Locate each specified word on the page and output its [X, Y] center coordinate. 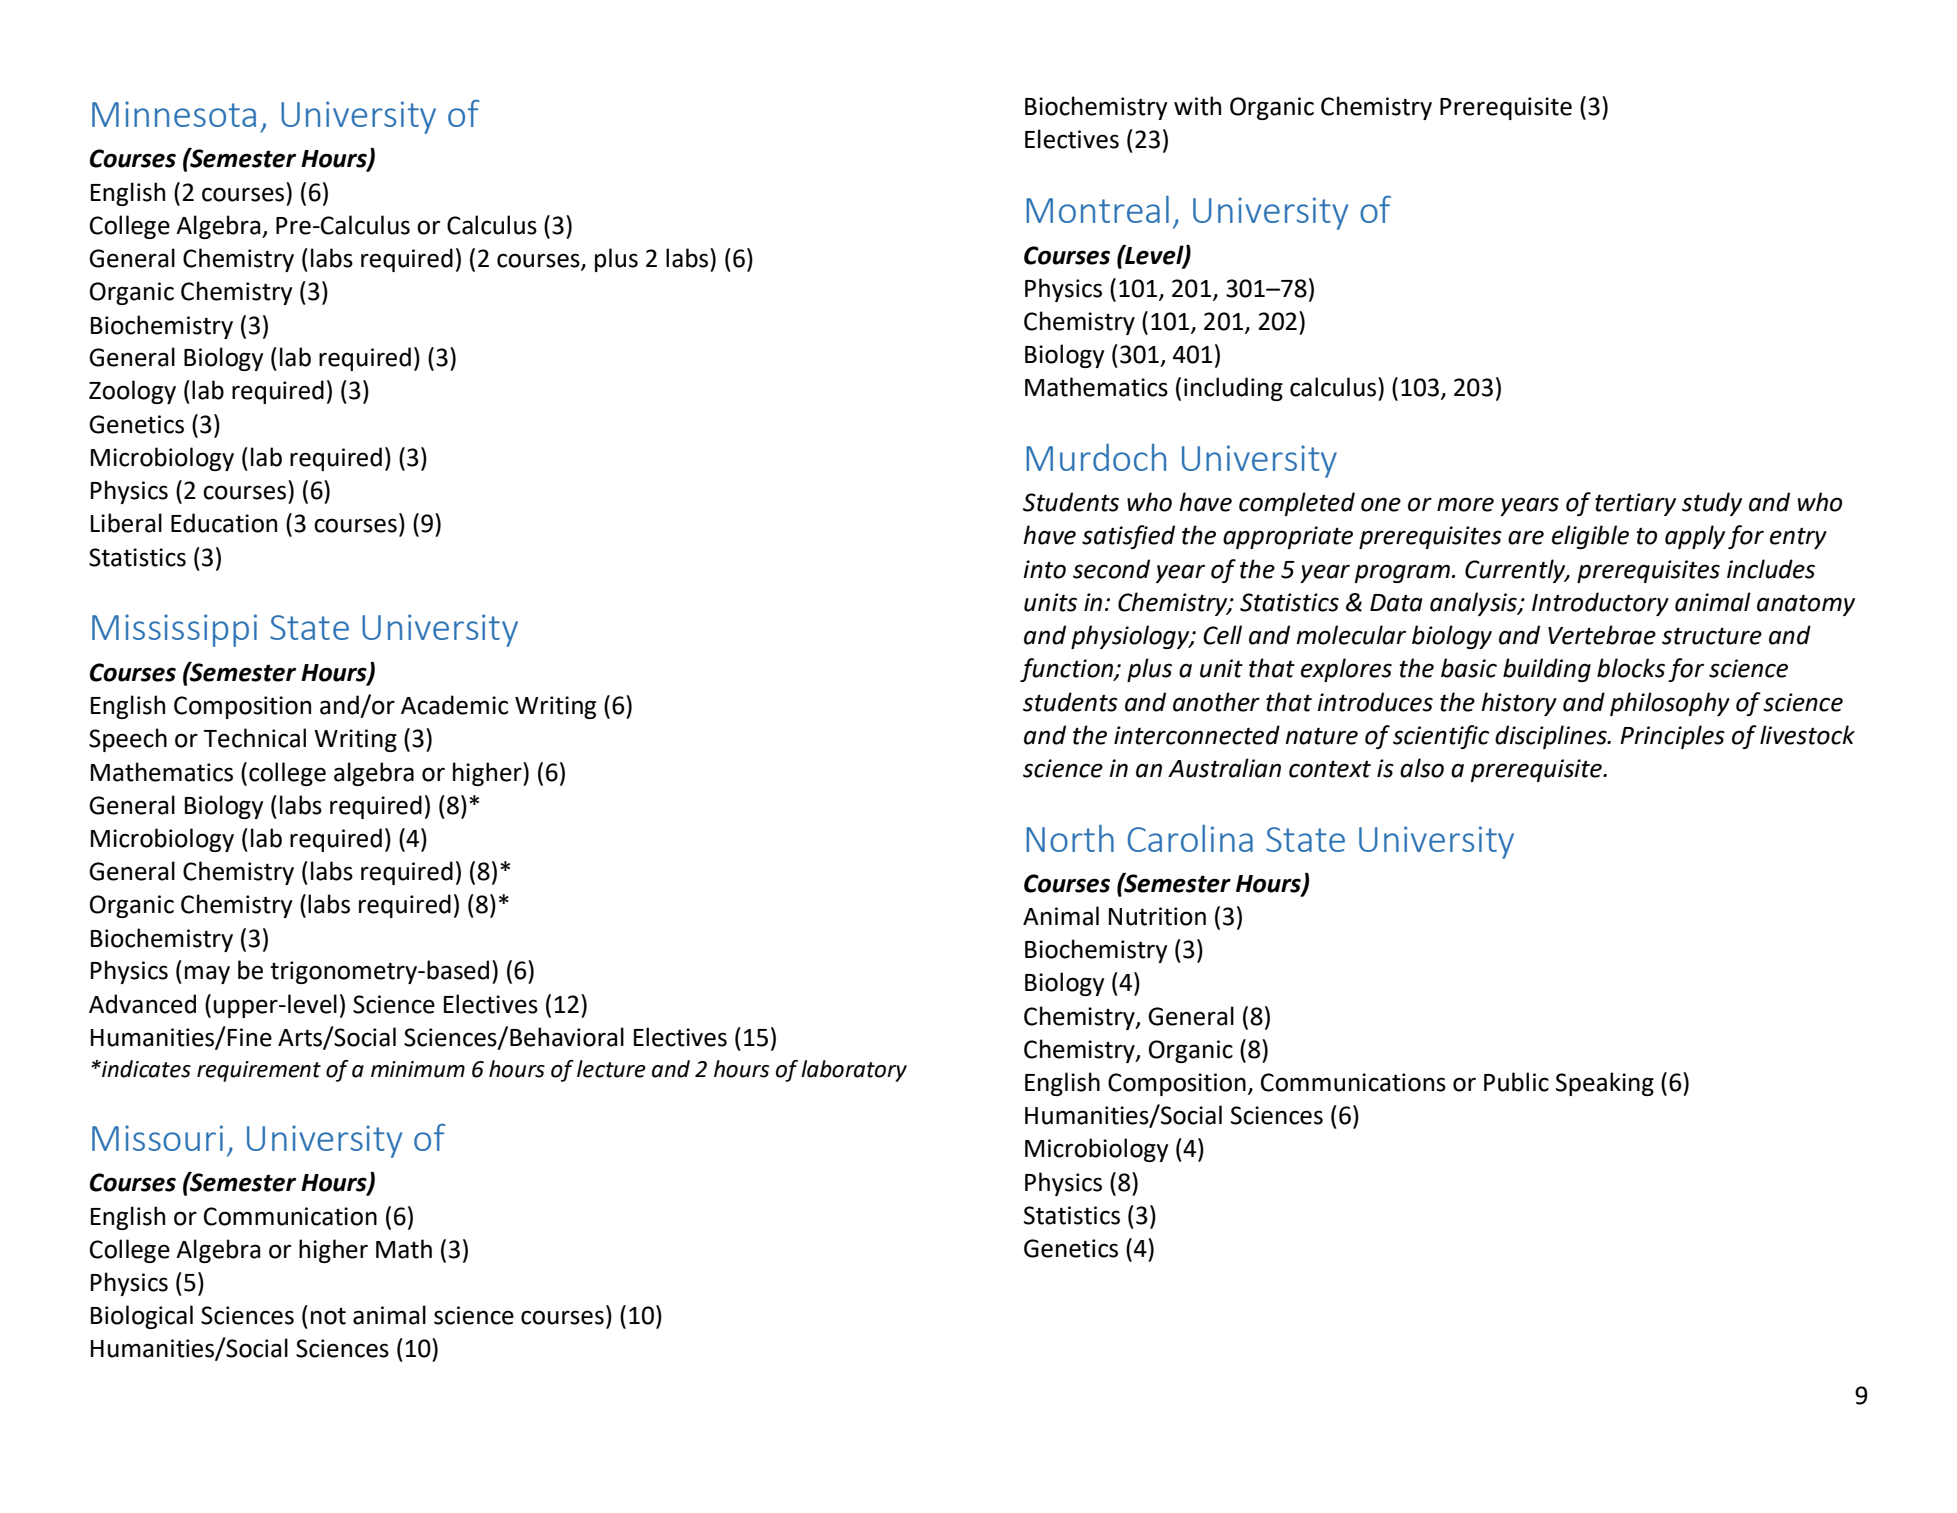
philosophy [1670, 704]
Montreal [1097, 209]
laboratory [854, 1071]
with [1197, 106]
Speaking [1605, 1084]
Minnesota [174, 114]
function [1067, 670]
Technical [254, 738]
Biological [142, 1317]
